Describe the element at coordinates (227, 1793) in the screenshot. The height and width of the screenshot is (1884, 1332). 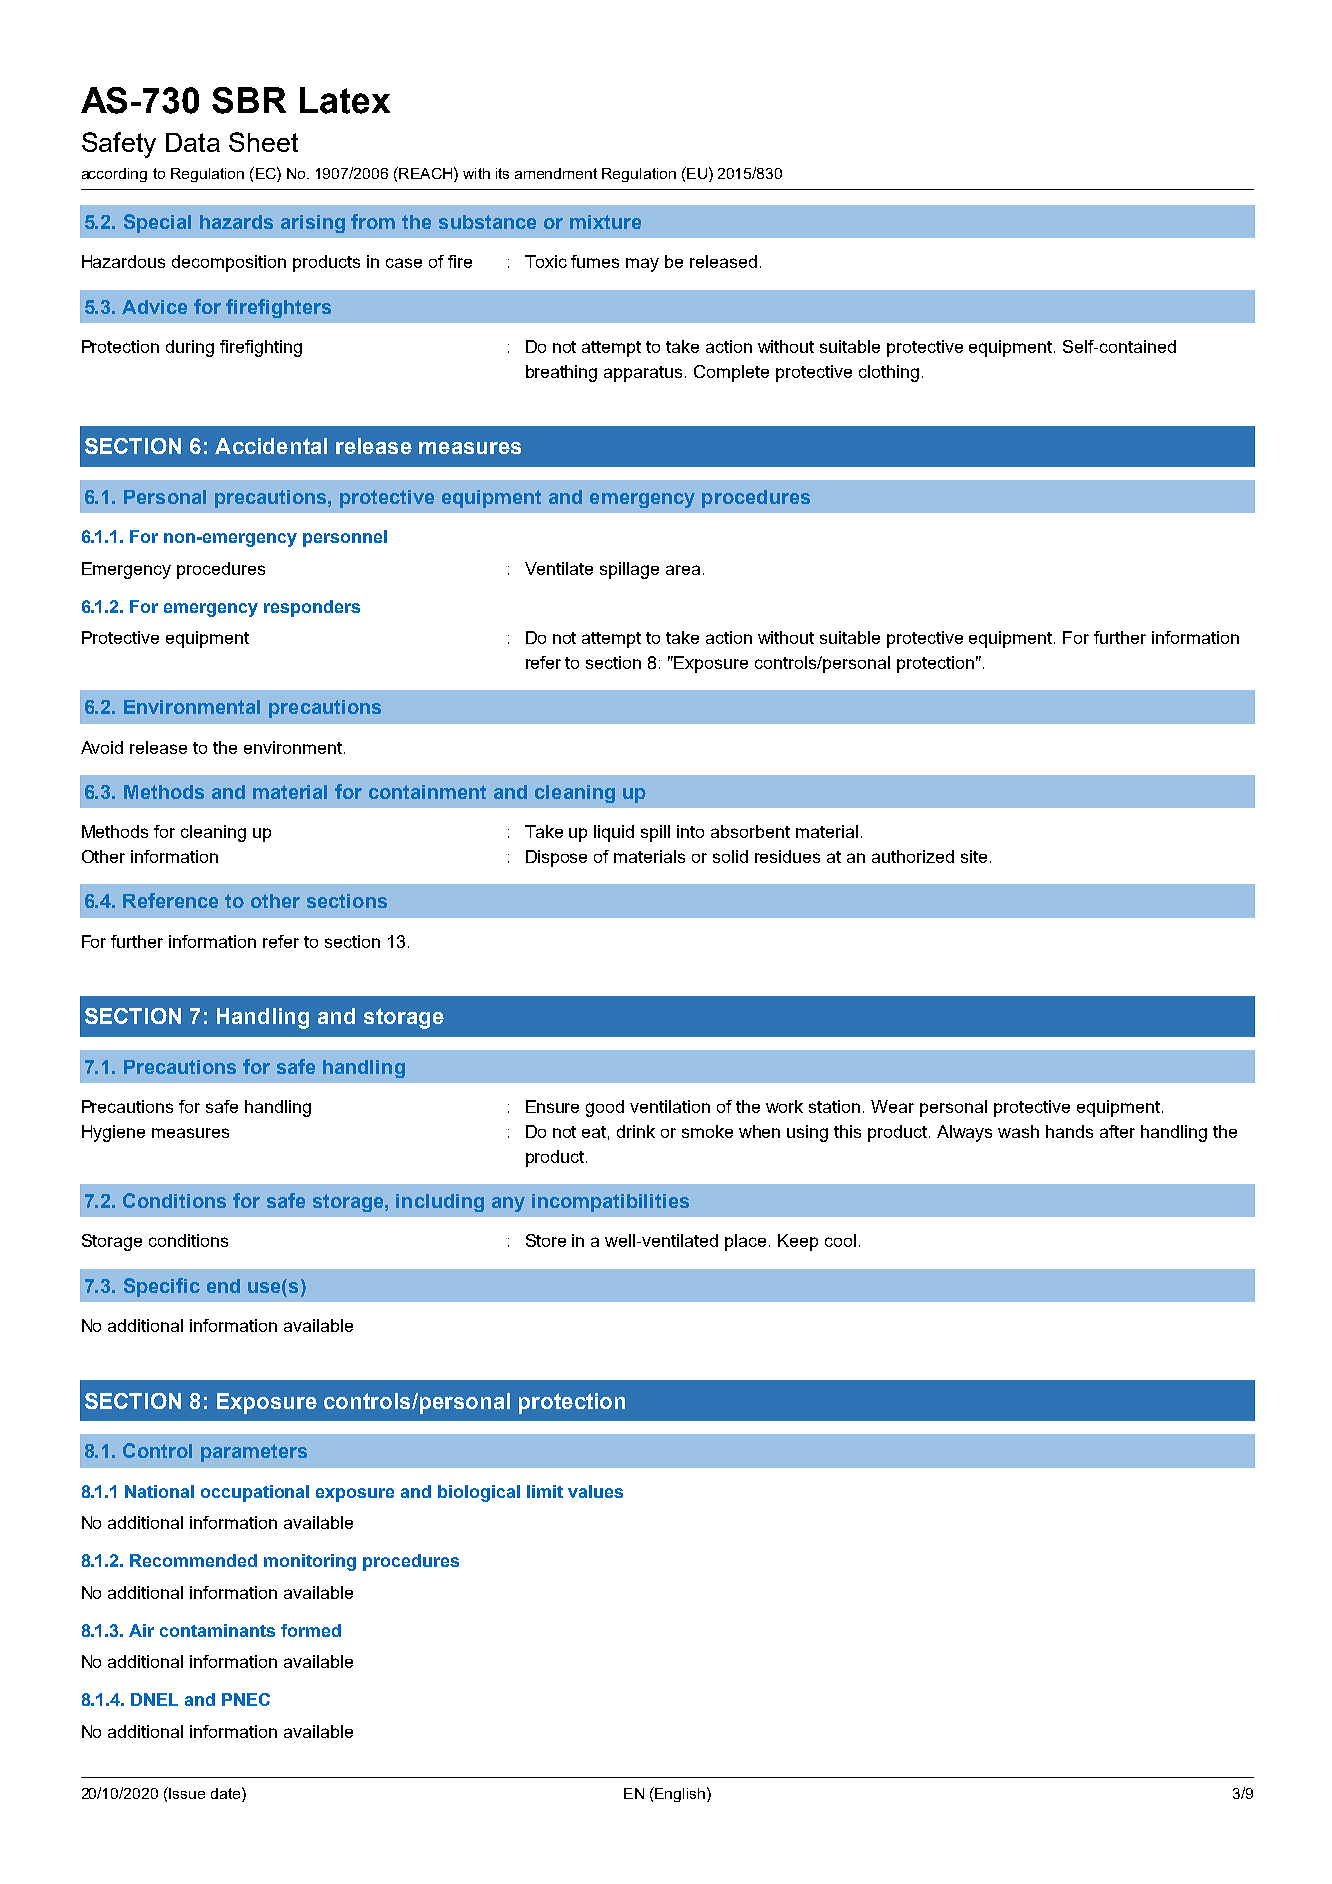
I see `date` at that location.
